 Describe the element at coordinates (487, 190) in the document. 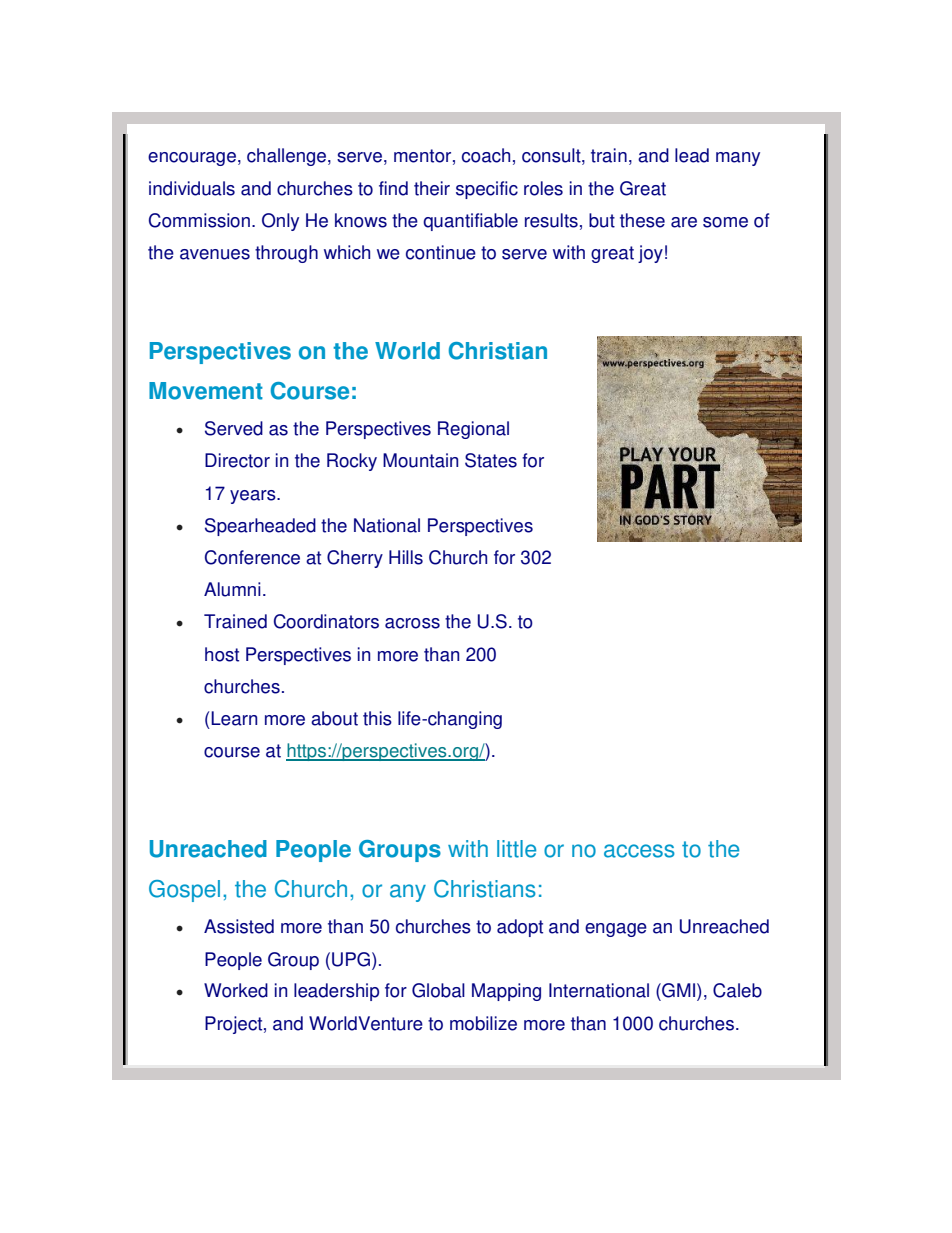

I see `specific` at that location.
